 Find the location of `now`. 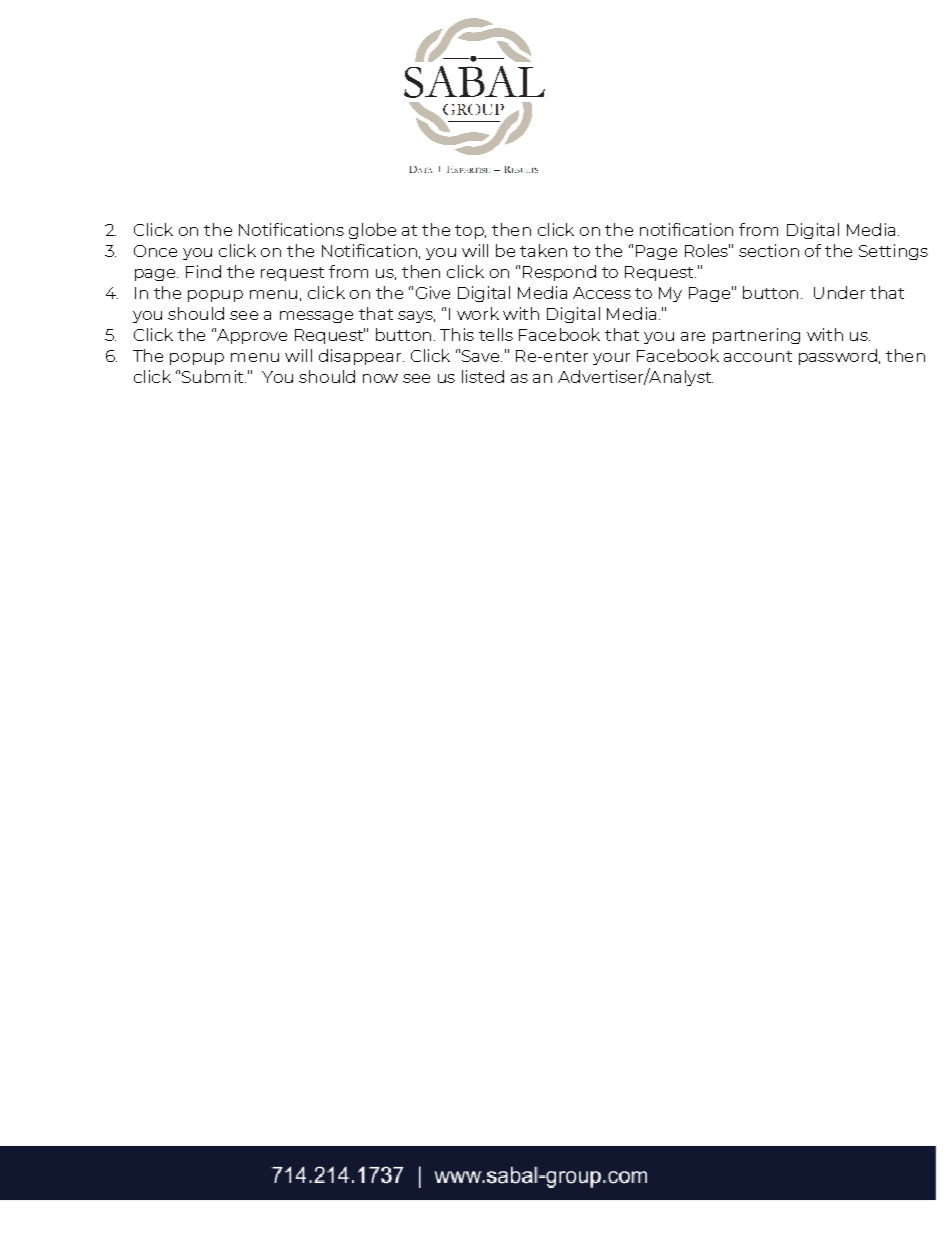

now is located at coordinates (380, 378).
